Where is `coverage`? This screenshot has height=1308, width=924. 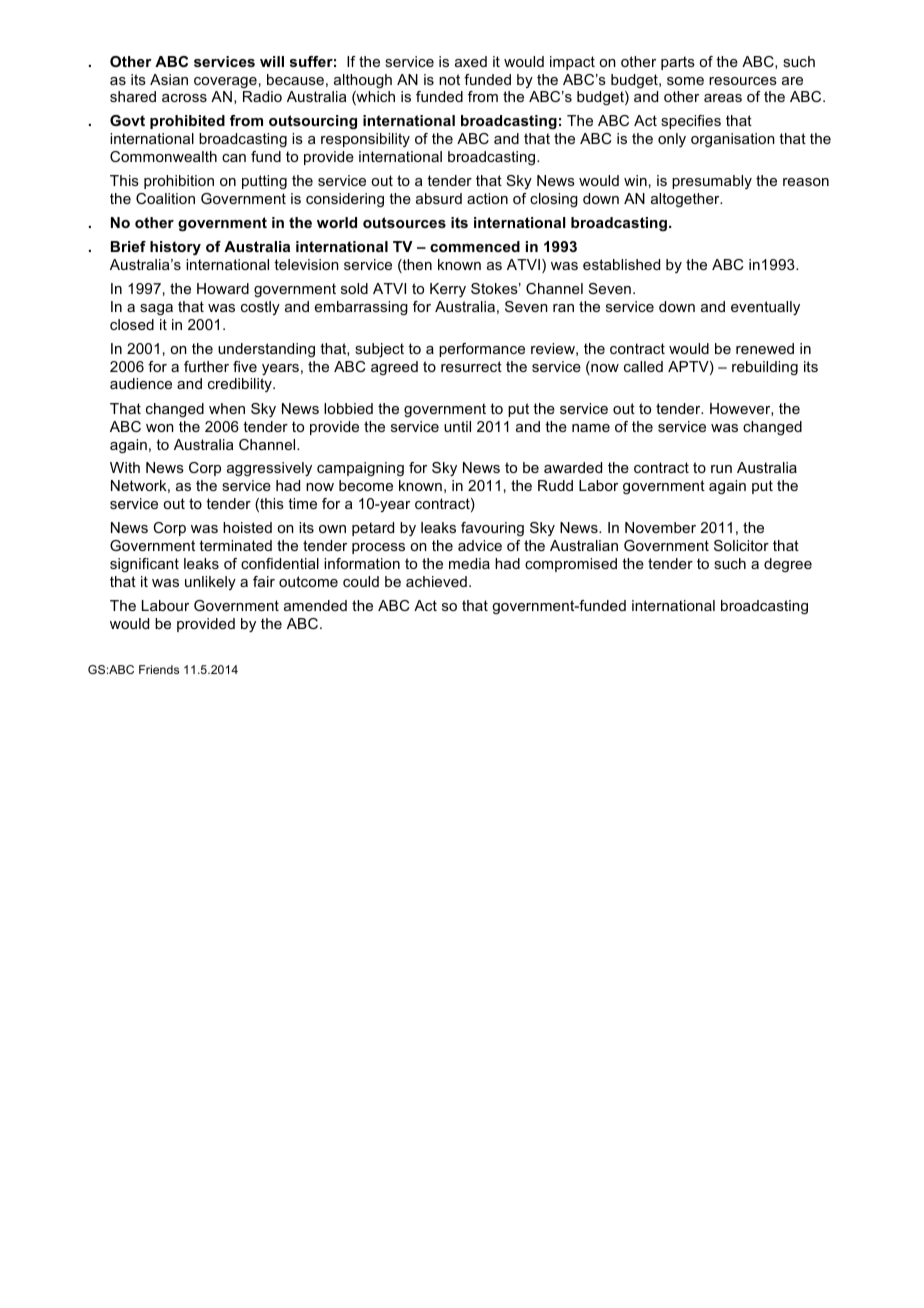
coverage is located at coordinates (225, 82).
